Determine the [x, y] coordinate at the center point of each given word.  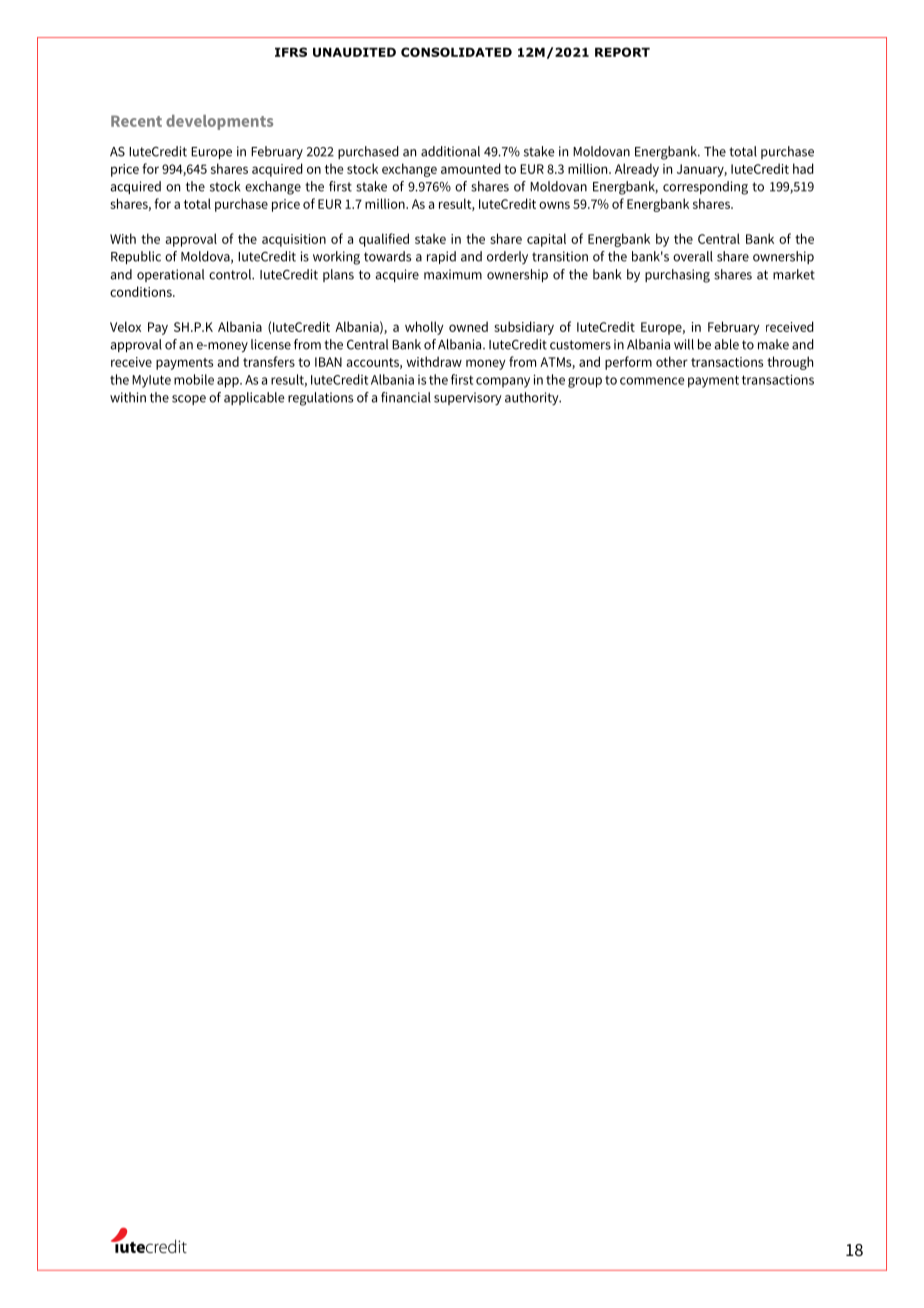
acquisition [294, 240]
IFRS [291, 52]
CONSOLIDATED [456, 52]
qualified [384, 240]
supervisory [468, 398]
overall [693, 256]
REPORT [622, 52]
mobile [194, 379]
